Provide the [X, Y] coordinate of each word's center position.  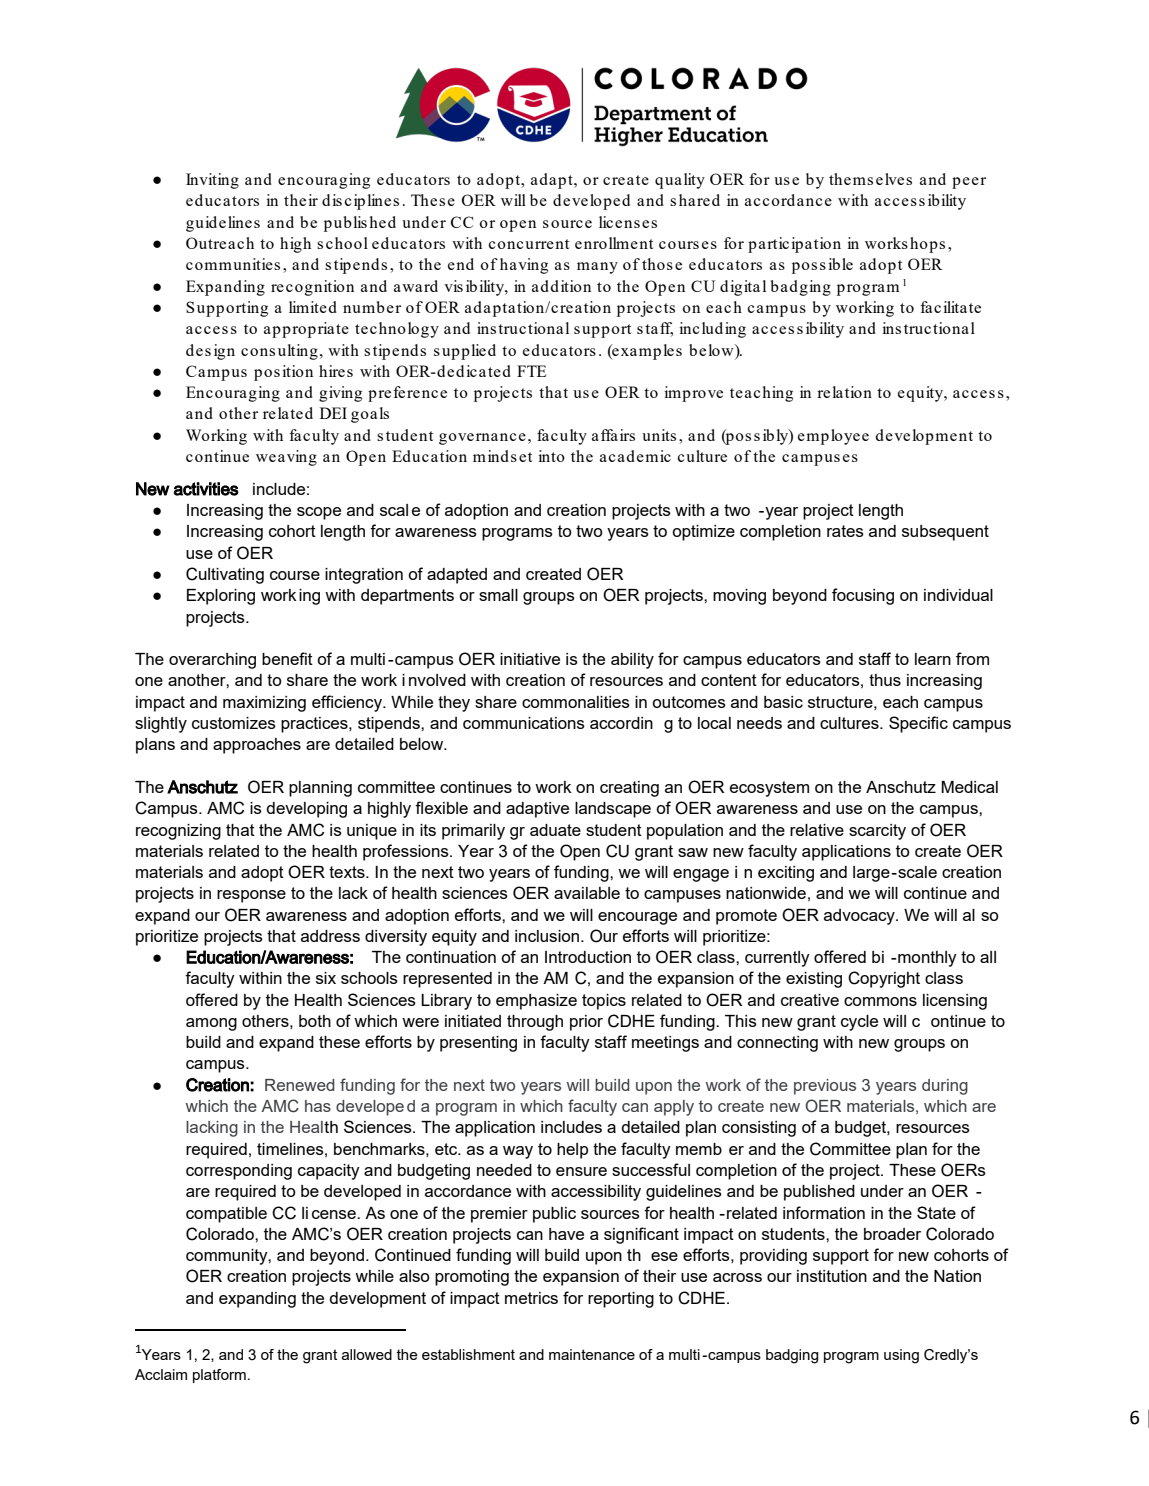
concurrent [529, 244]
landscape [613, 810]
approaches [257, 746]
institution [832, 1276]
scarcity [877, 832]
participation [794, 245]
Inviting [212, 181]
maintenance [592, 1354]
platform [219, 1376]
